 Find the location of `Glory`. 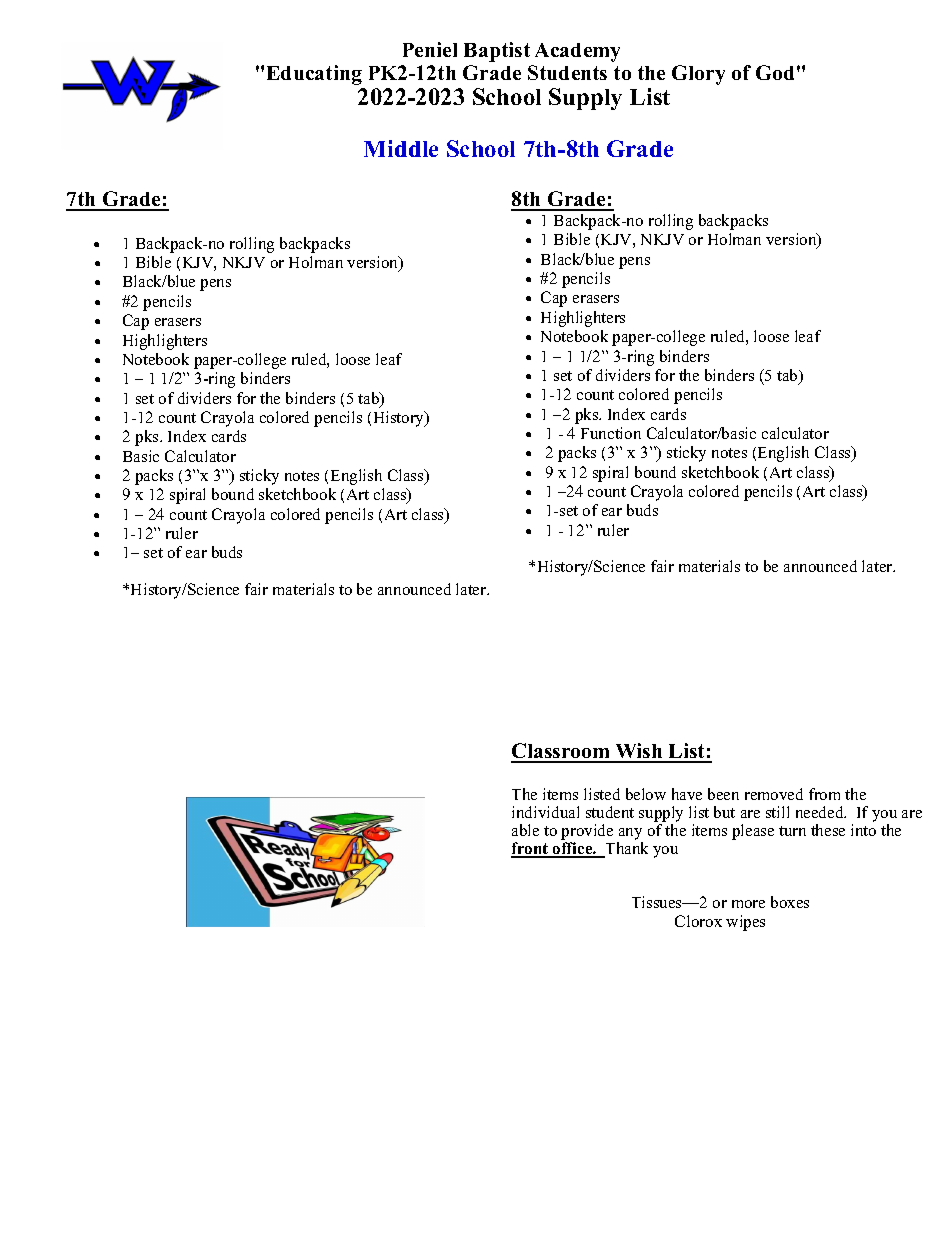

Glory is located at coordinates (698, 75).
